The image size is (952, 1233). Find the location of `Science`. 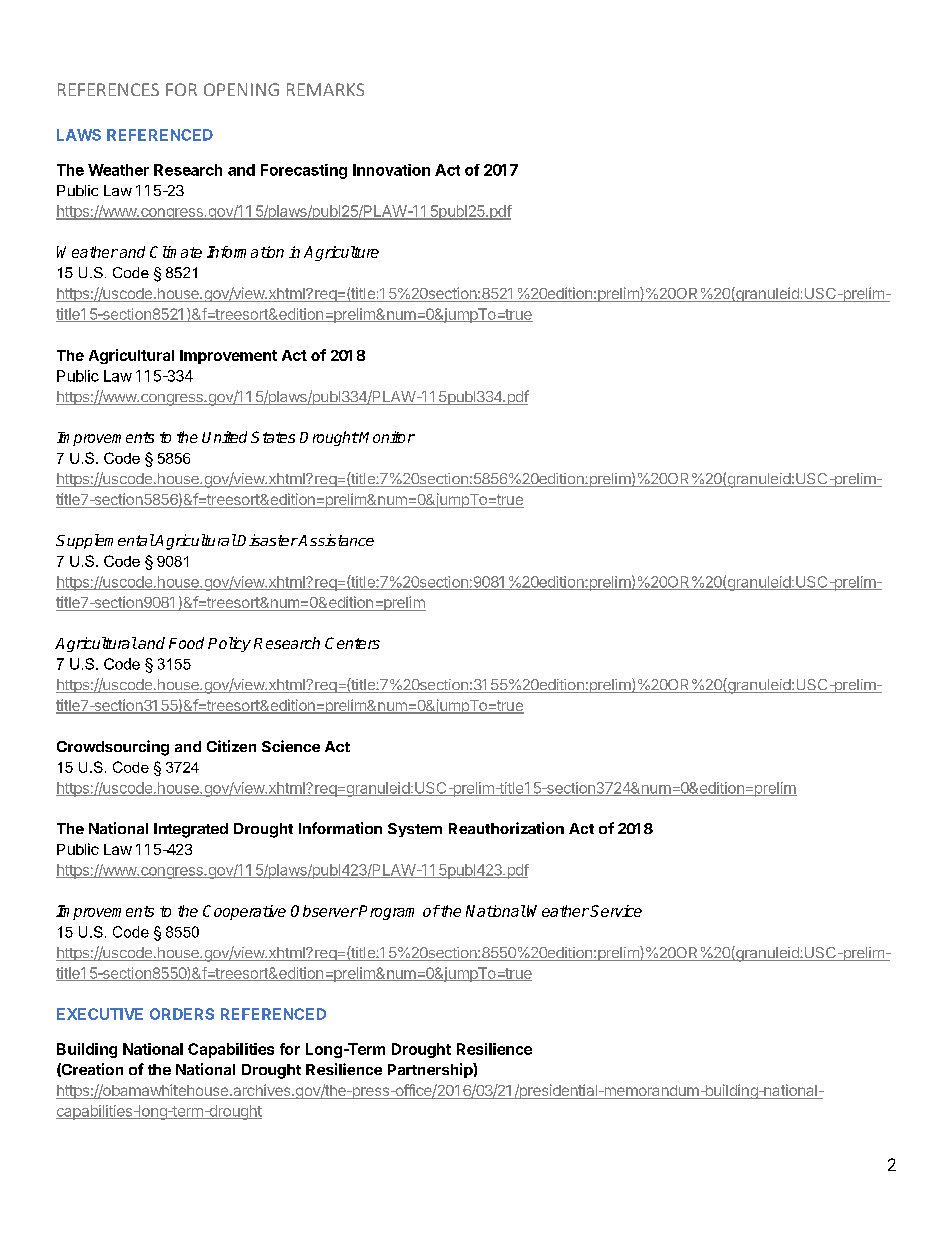

Science is located at coordinates (291, 746).
